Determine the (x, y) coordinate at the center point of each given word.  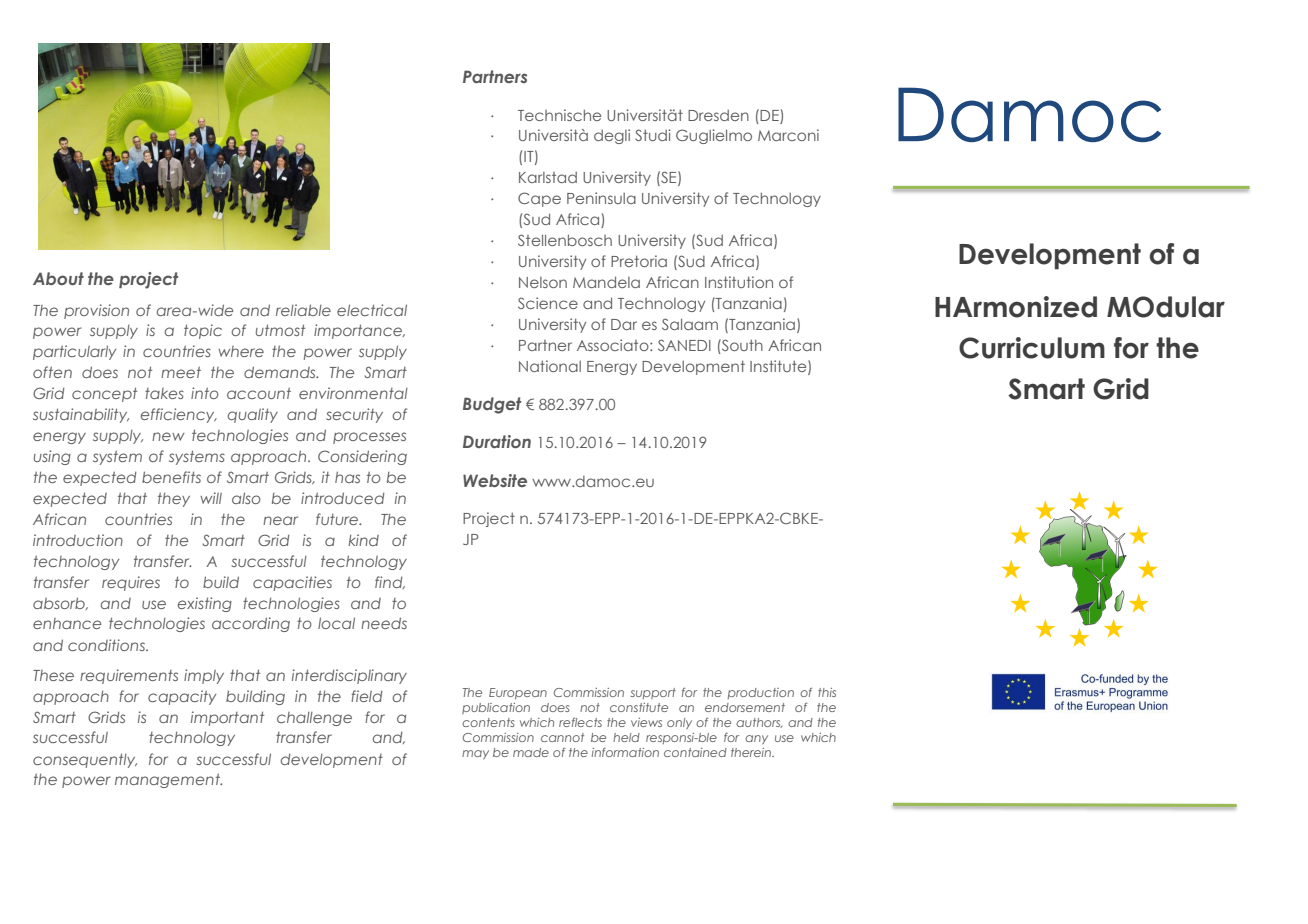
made (531, 752)
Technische (559, 115)
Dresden (718, 115)
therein (752, 752)
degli (612, 136)
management (168, 781)
